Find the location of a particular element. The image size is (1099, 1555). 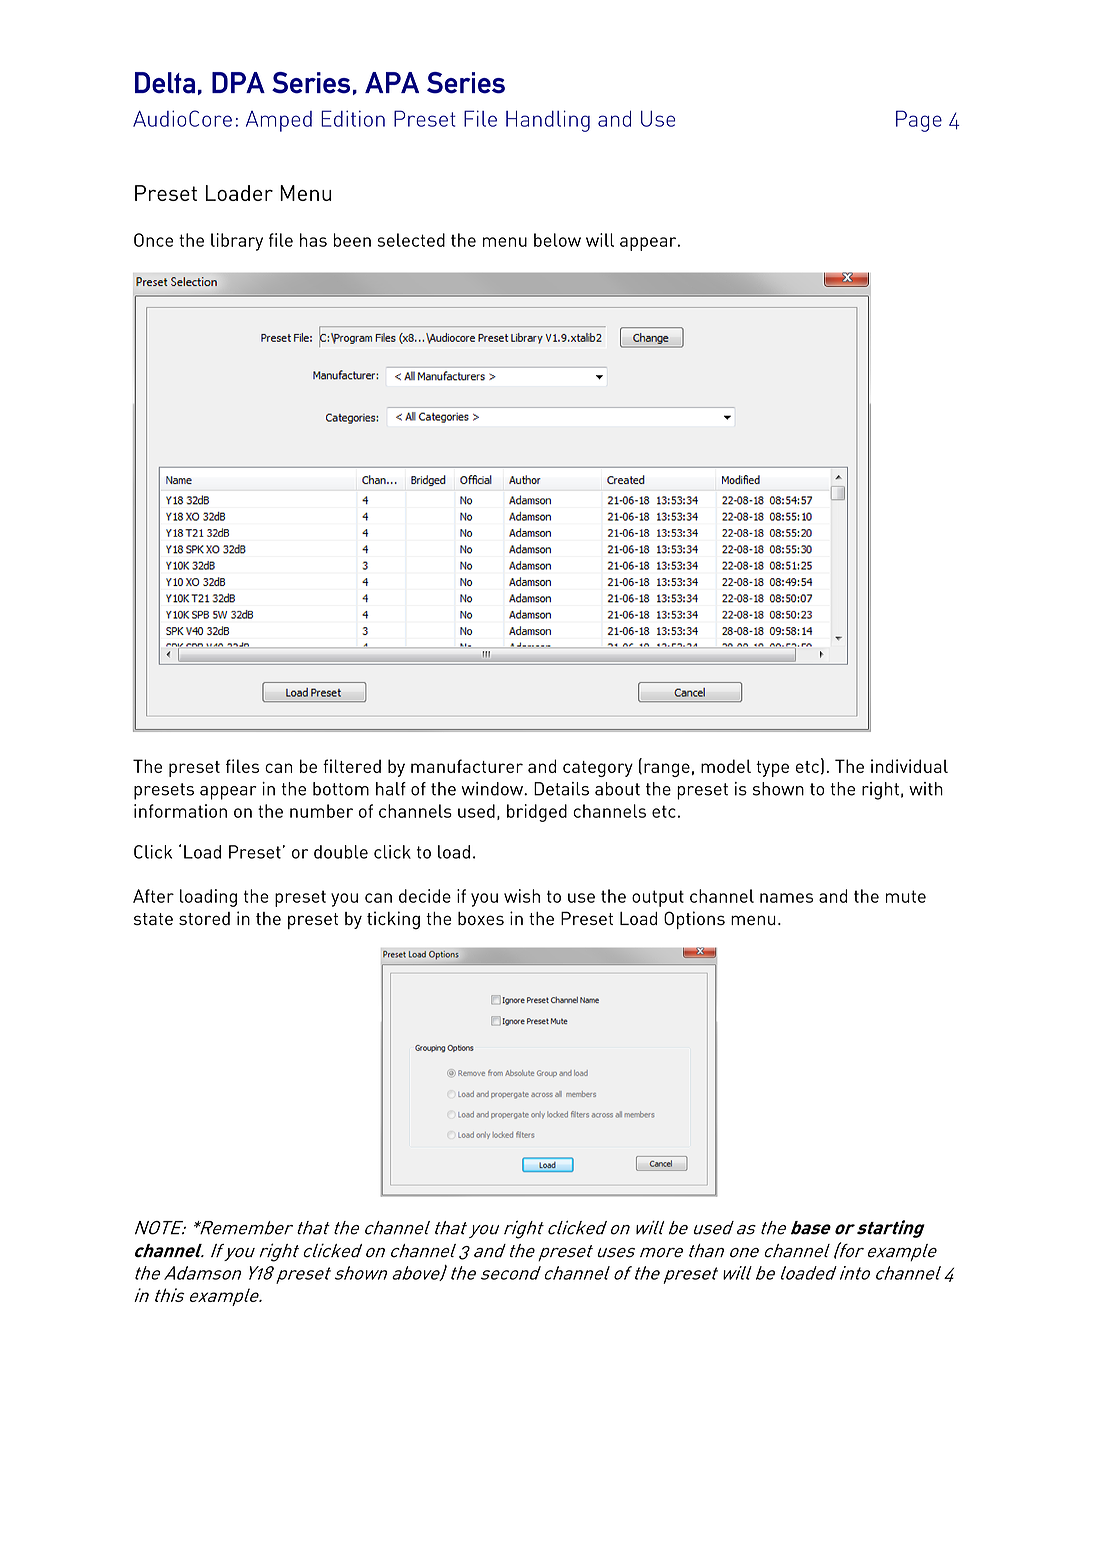

below is located at coordinates (557, 240).
